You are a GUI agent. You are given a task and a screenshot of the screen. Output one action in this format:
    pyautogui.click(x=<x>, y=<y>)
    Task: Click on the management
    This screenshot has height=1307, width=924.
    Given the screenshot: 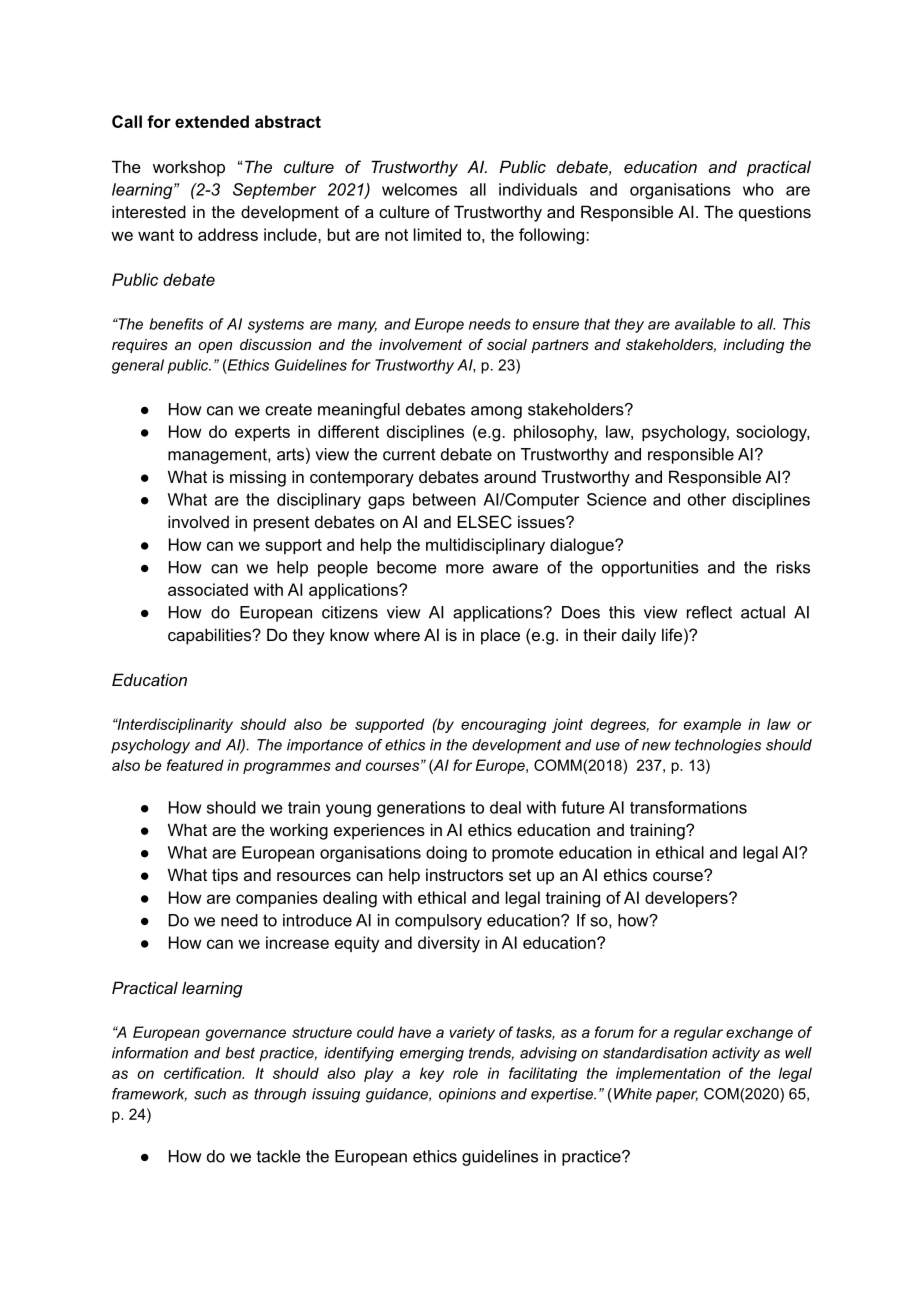 What is the action you would take?
    pyautogui.click(x=218, y=456)
